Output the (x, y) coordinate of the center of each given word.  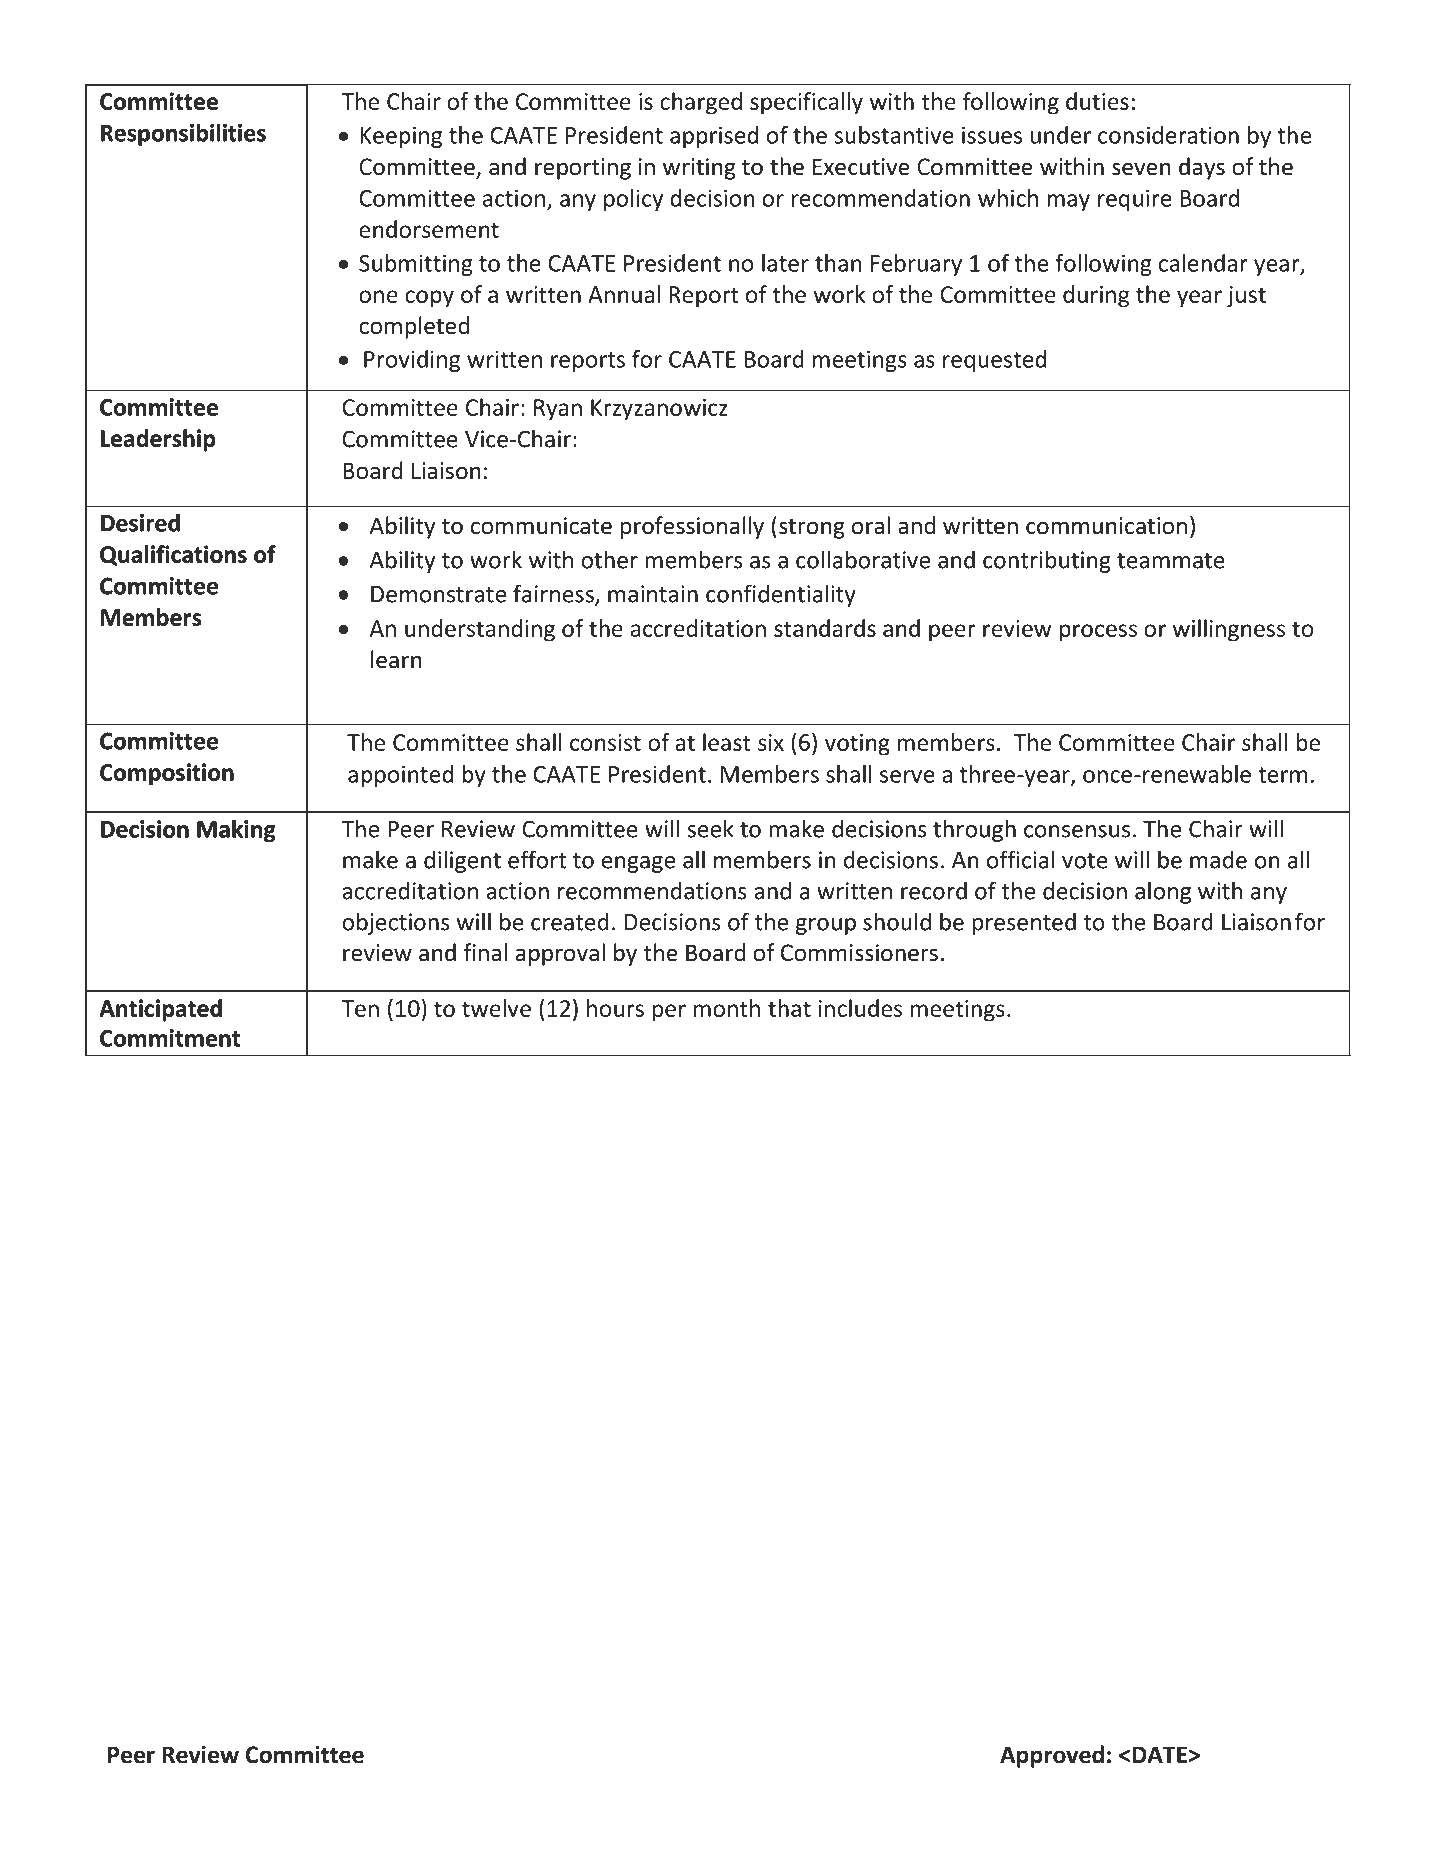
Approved (1052, 1756)
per (669, 1013)
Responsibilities (183, 134)
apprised (714, 137)
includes (860, 1008)
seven (1141, 169)
